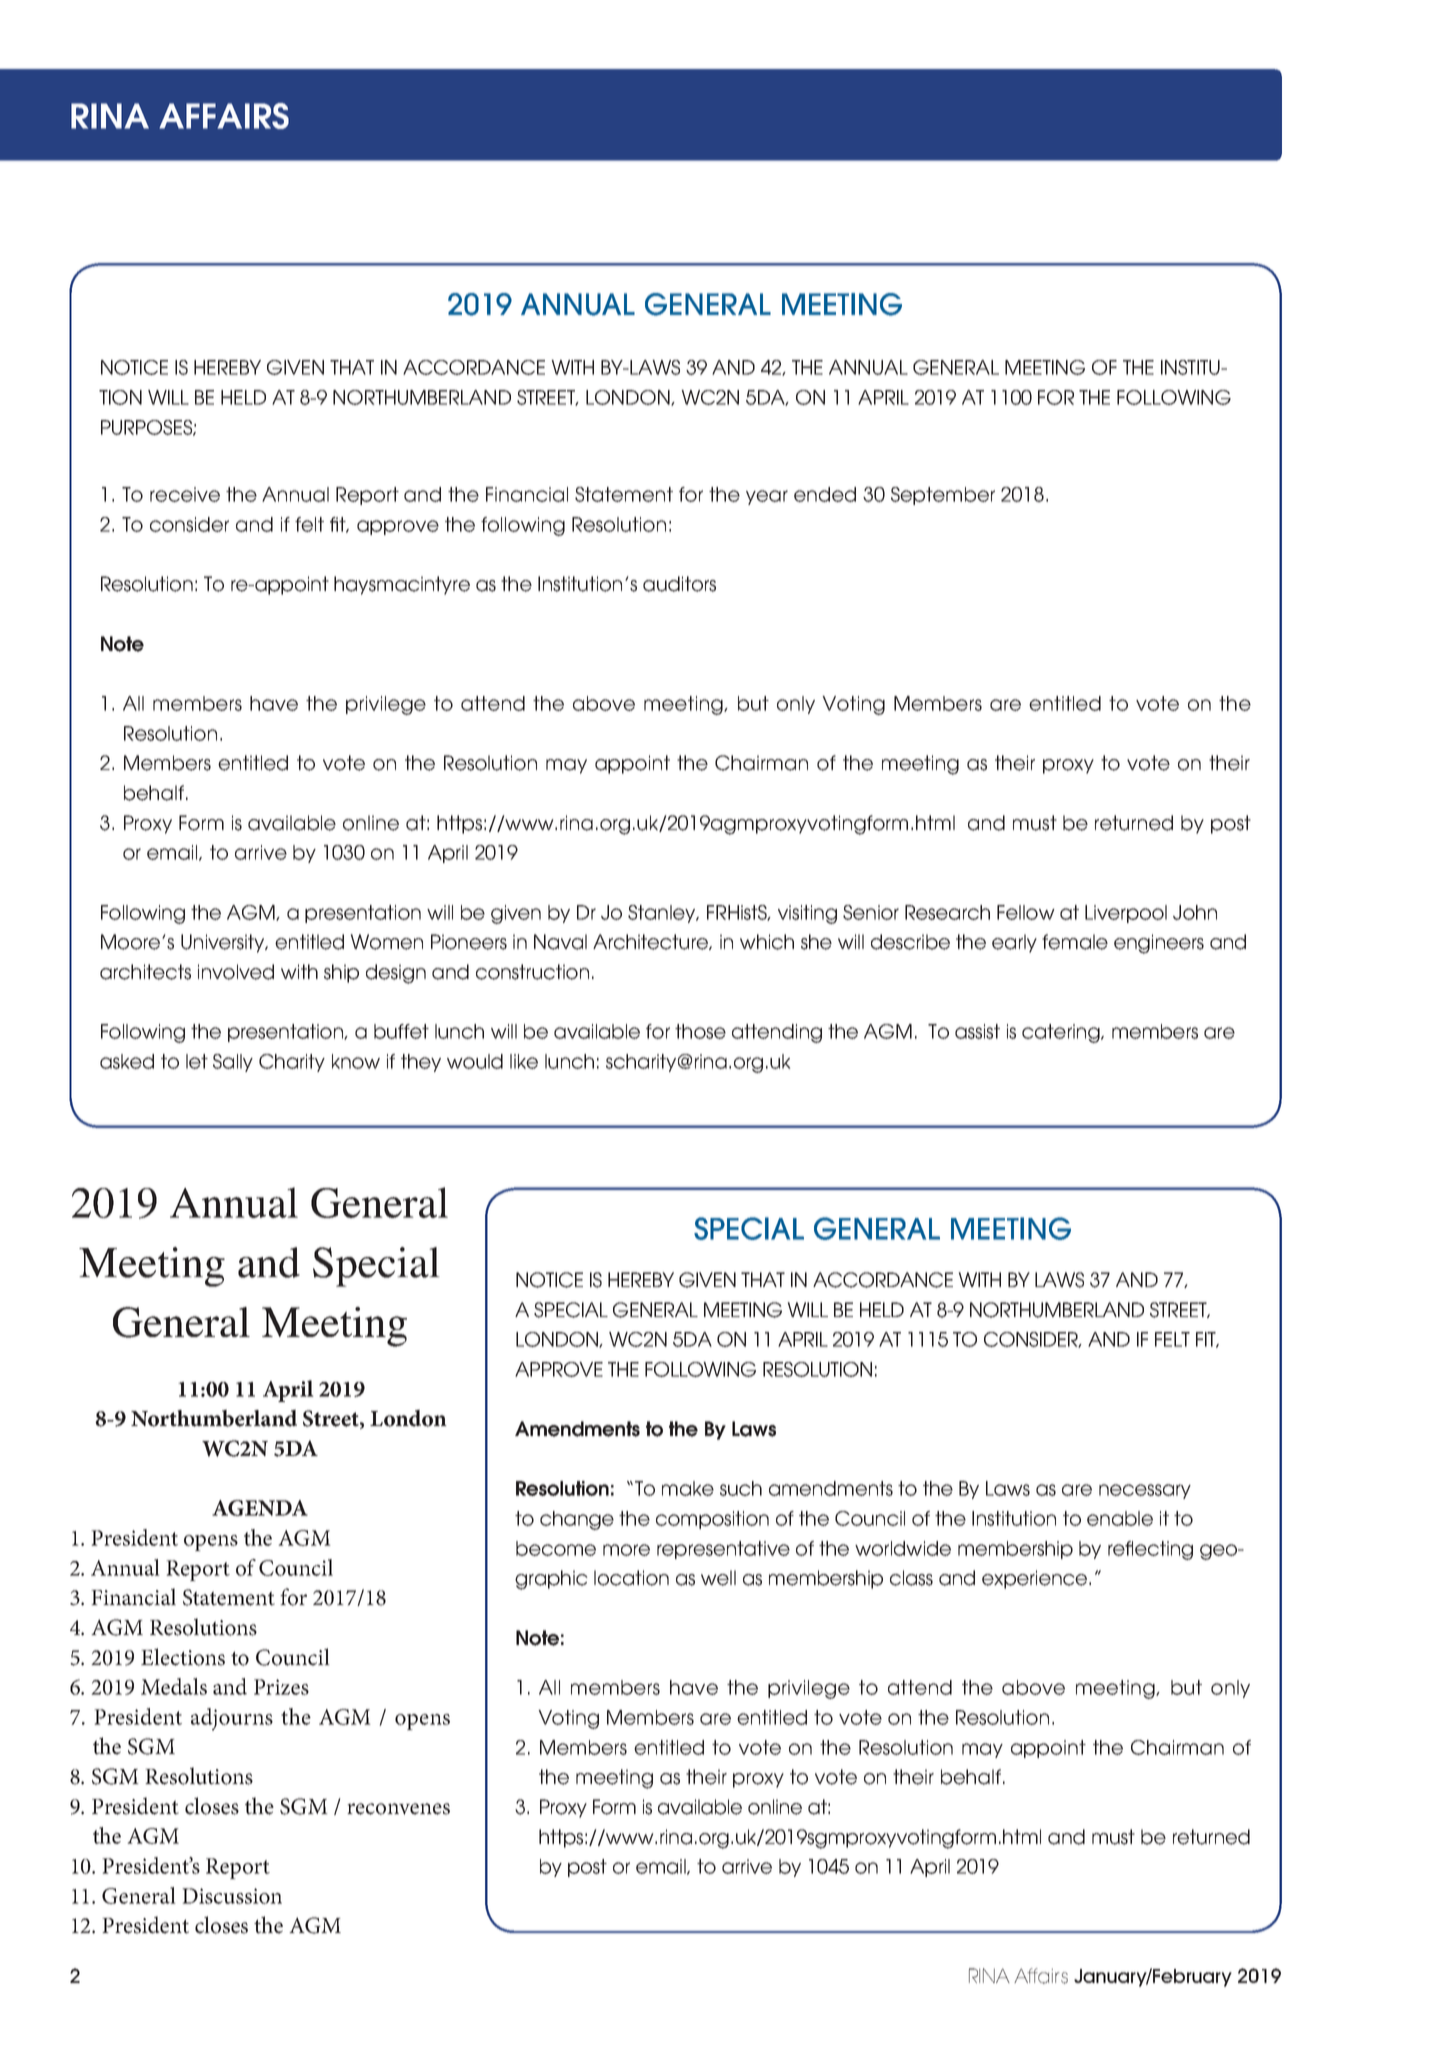 The width and height of the document is (1455, 2058). I want to click on receive, so click(185, 494).
